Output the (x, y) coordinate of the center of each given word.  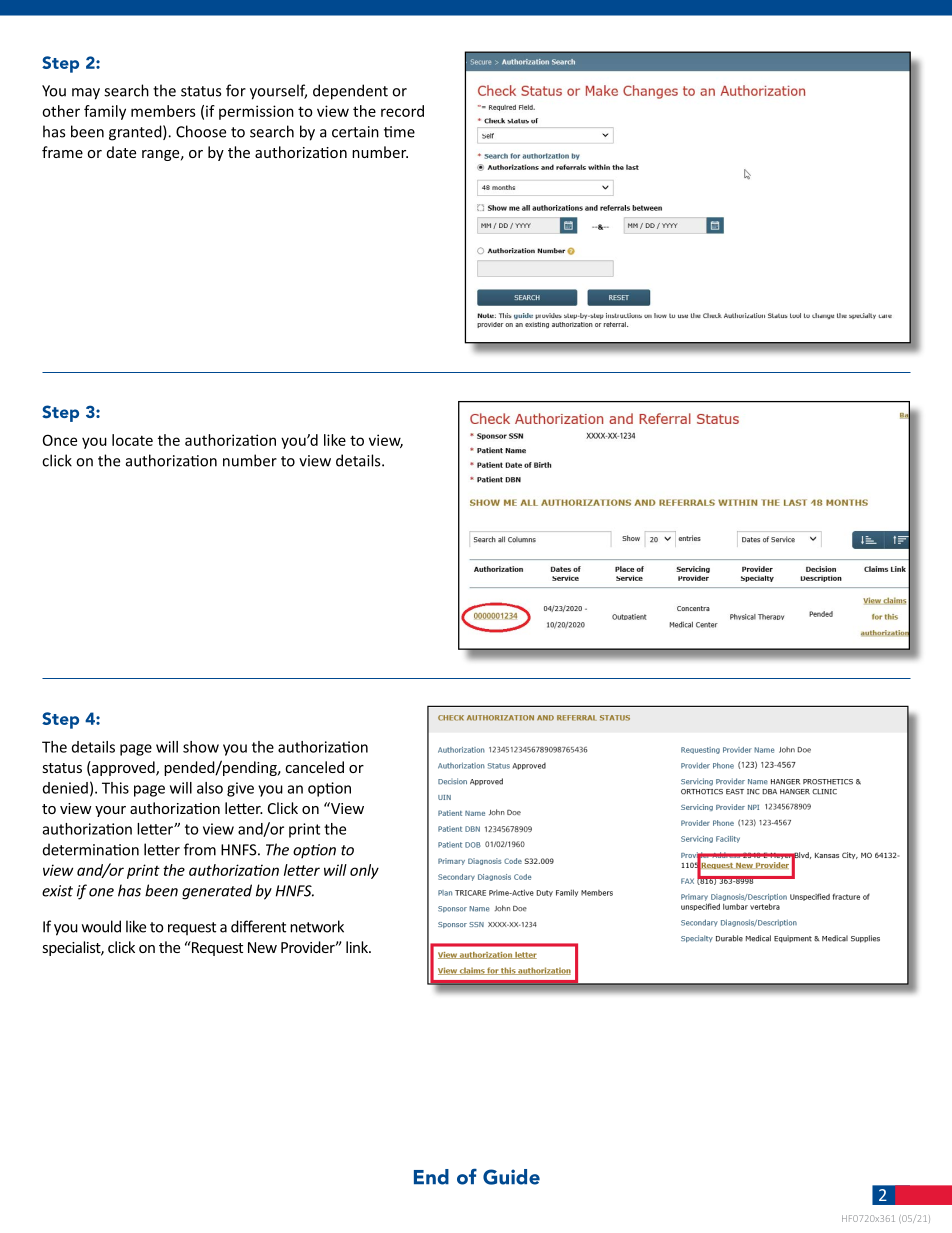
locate (132, 440)
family (105, 112)
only (364, 871)
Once (60, 440)
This (115, 788)
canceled (314, 767)
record (402, 111)
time (399, 132)
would (101, 926)
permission (256, 112)
